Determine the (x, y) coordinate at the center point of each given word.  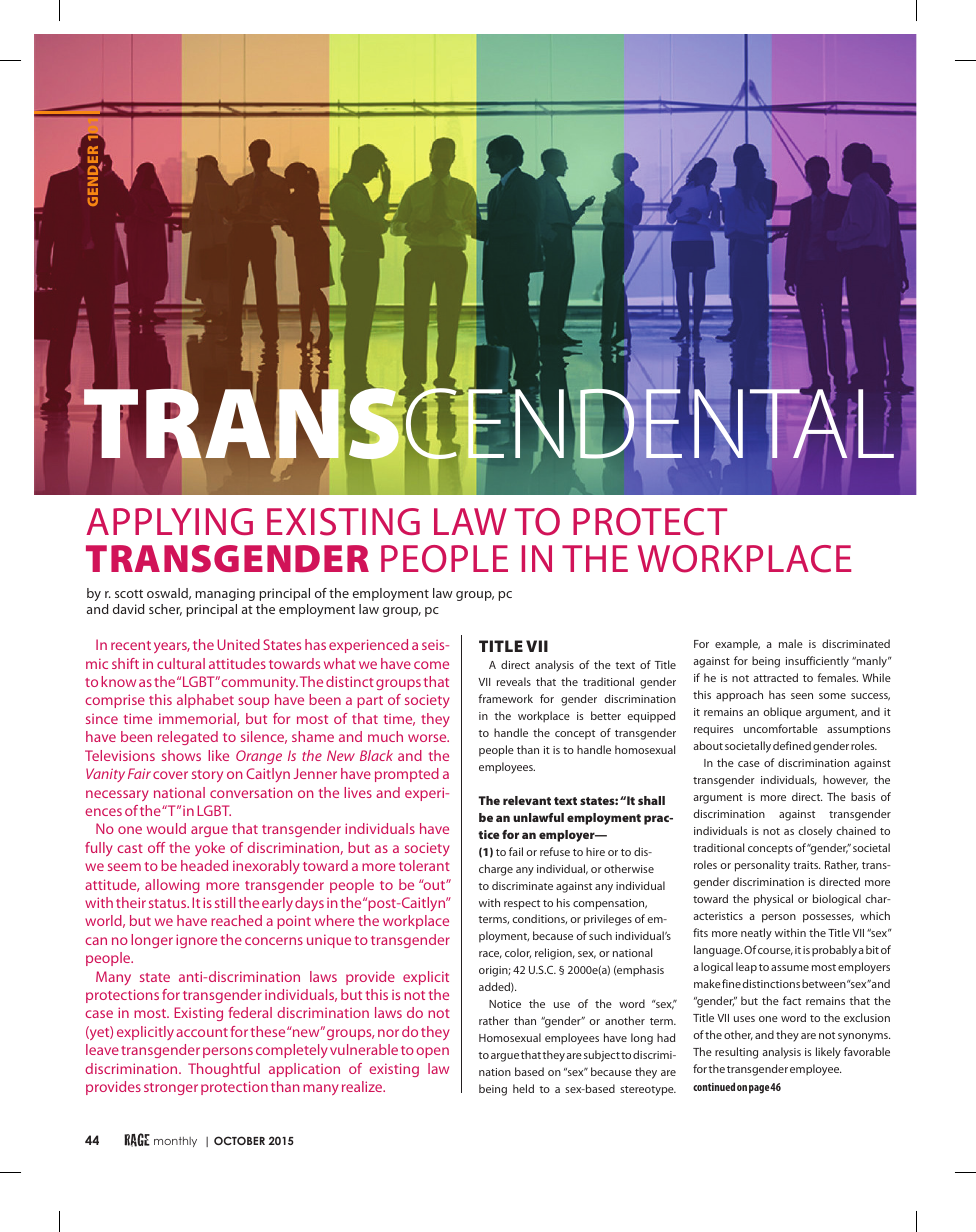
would (166, 828)
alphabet (205, 701)
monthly (175, 1142)
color (518, 953)
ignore (196, 941)
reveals (514, 681)
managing (225, 594)
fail (516, 851)
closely (815, 832)
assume (790, 968)
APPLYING (169, 521)
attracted (775, 677)
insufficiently (817, 662)
